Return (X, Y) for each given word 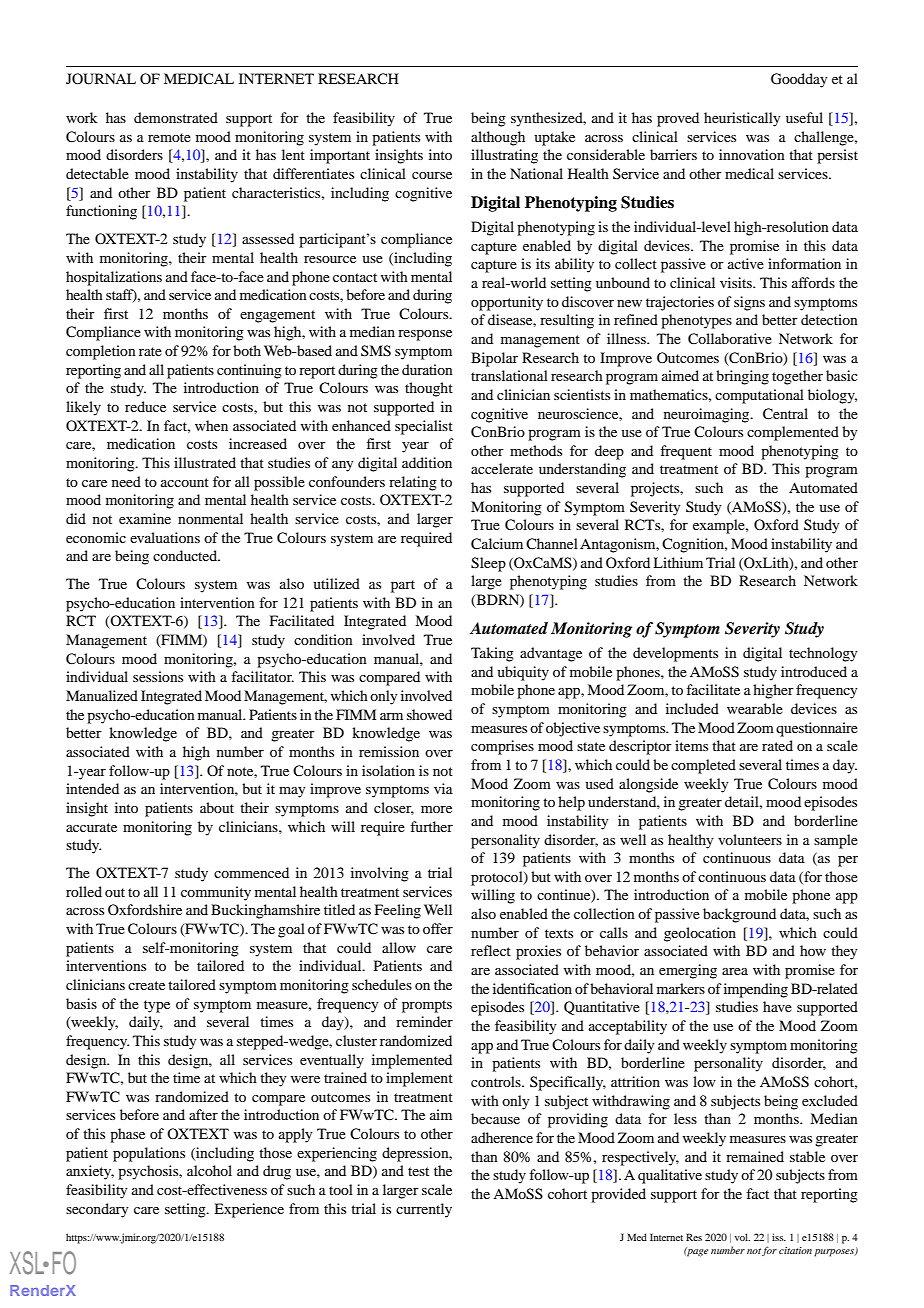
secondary (97, 1210)
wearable (755, 708)
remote (169, 137)
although (498, 138)
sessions (158, 676)
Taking (492, 654)
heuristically (742, 119)
